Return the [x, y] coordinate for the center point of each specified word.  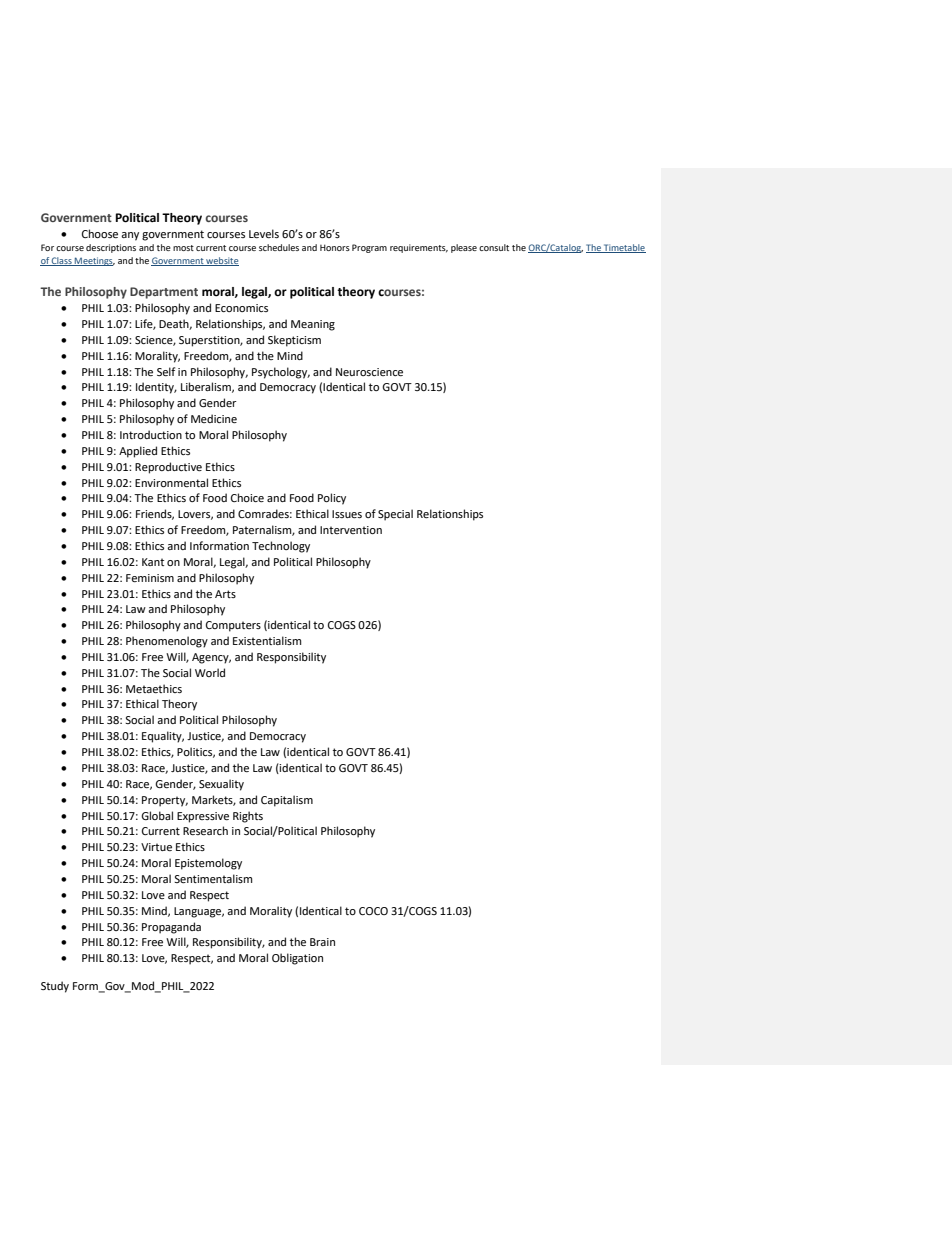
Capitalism [287, 801]
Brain [322, 942]
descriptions [111, 248]
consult [494, 247]
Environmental [171, 482]
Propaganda [171, 928]
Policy [332, 499]
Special [395, 515]
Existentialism [267, 640]
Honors [335, 247]
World [210, 672]
